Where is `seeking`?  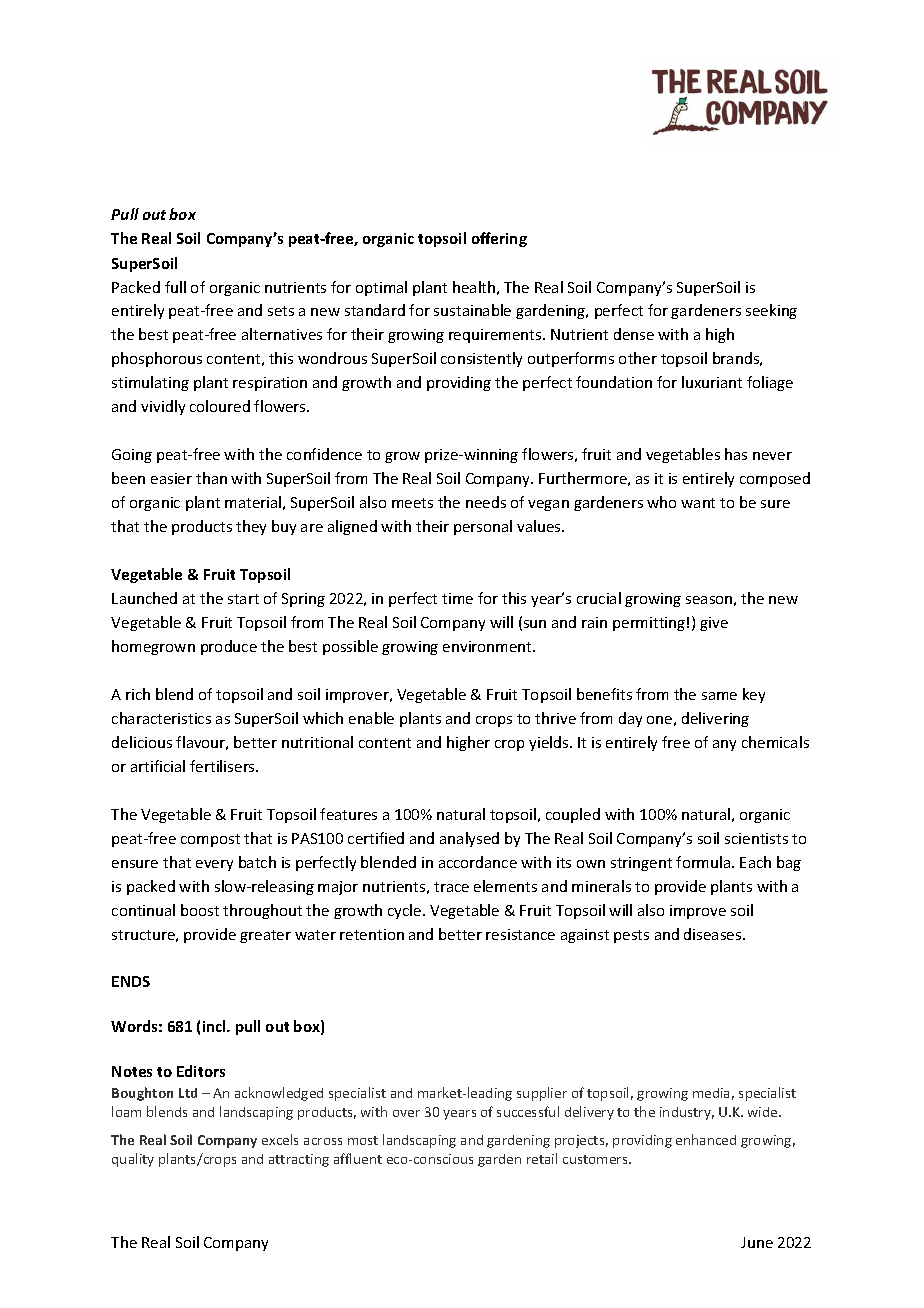 seeking is located at coordinates (771, 311).
